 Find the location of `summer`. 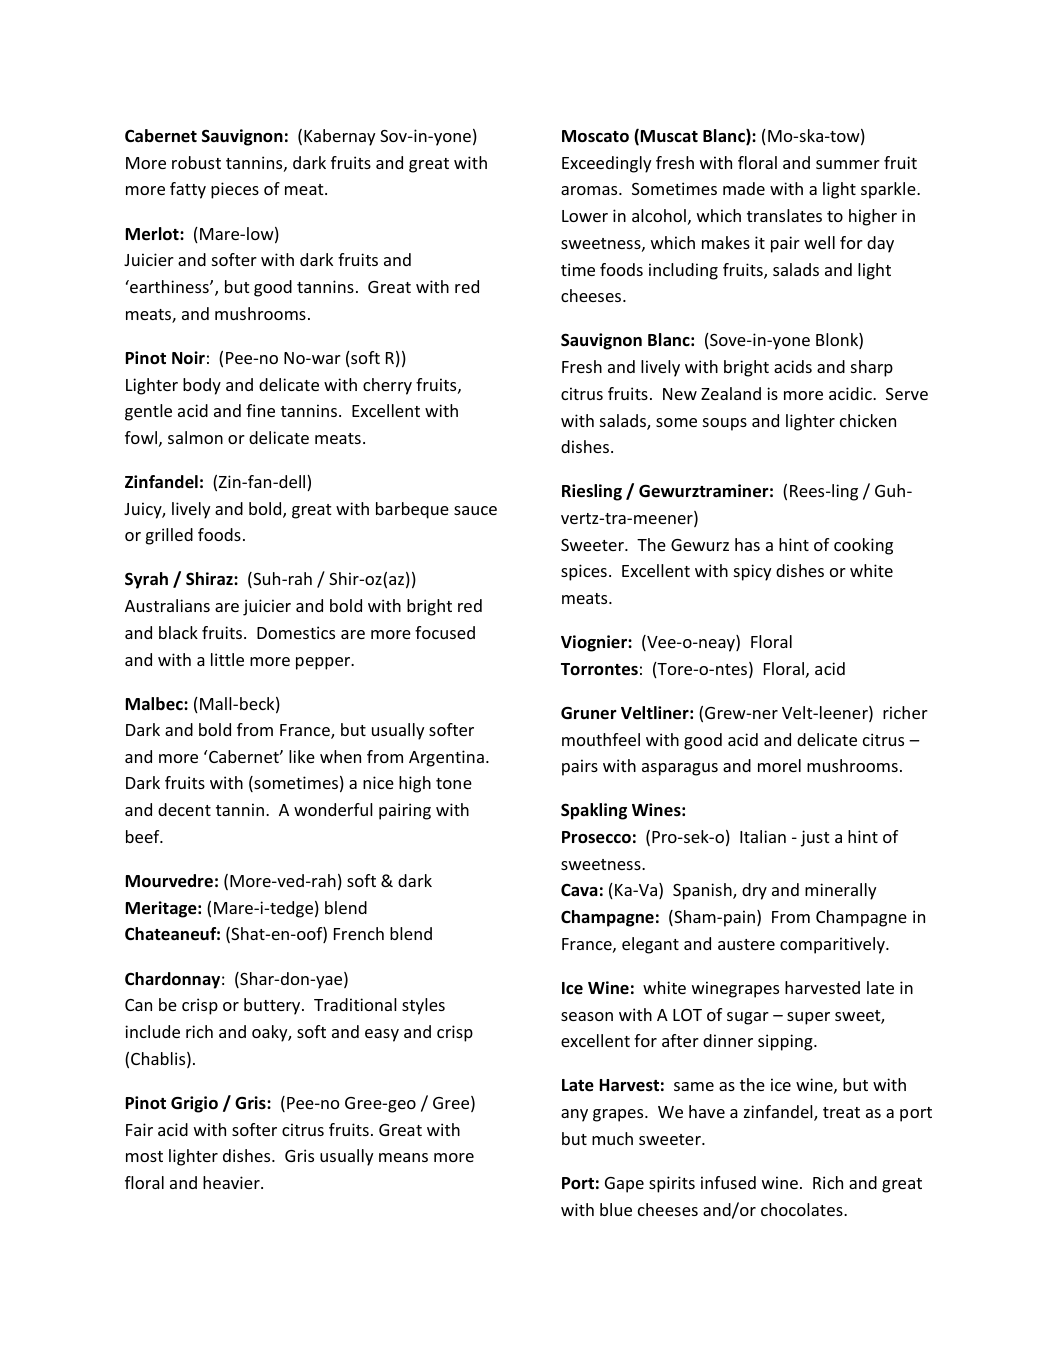

summer is located at coordinates (848, 164).
